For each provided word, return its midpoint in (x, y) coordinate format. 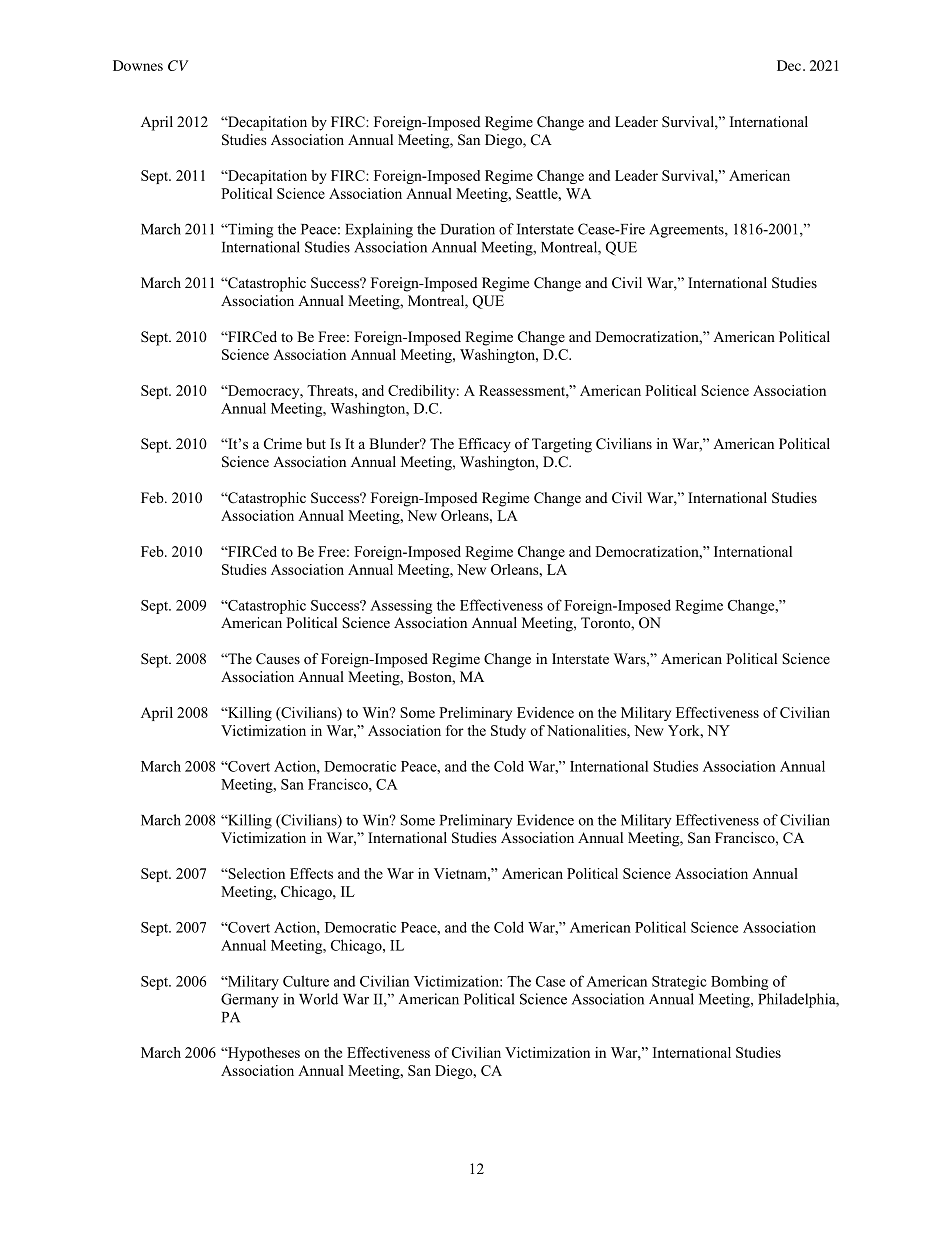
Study (508, 732)
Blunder (395, 443)
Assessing (401, 607)
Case (550, 981)
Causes (278, 659)
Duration (468, 229)
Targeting (562, 445)
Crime (283, 444)
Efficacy (484, 445)
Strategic (679, 982)
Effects (311, 873)
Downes (138, 65)
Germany (250, 1000)
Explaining (379, 230)
